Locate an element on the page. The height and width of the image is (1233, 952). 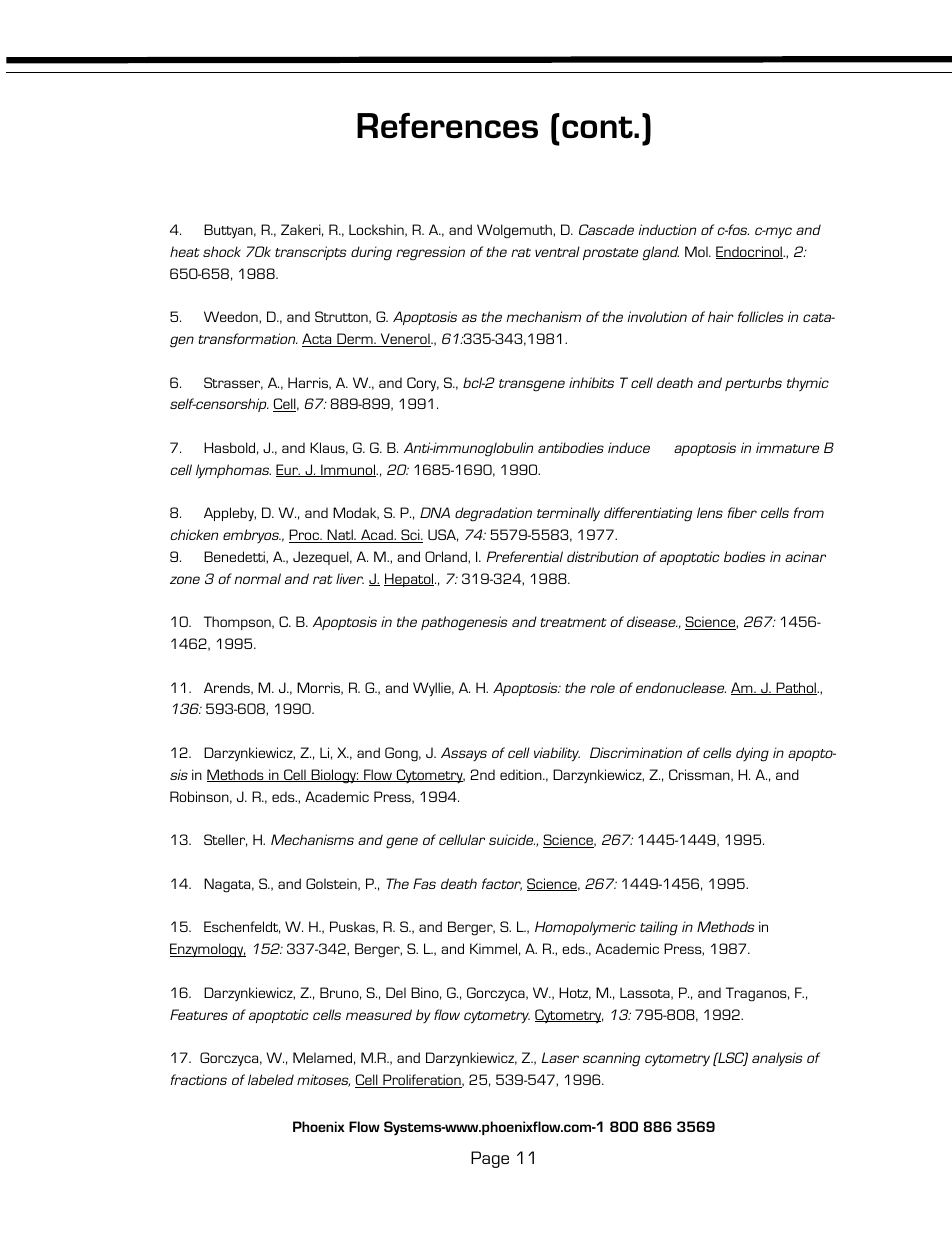
edition is located at coordinates (522, 774).
